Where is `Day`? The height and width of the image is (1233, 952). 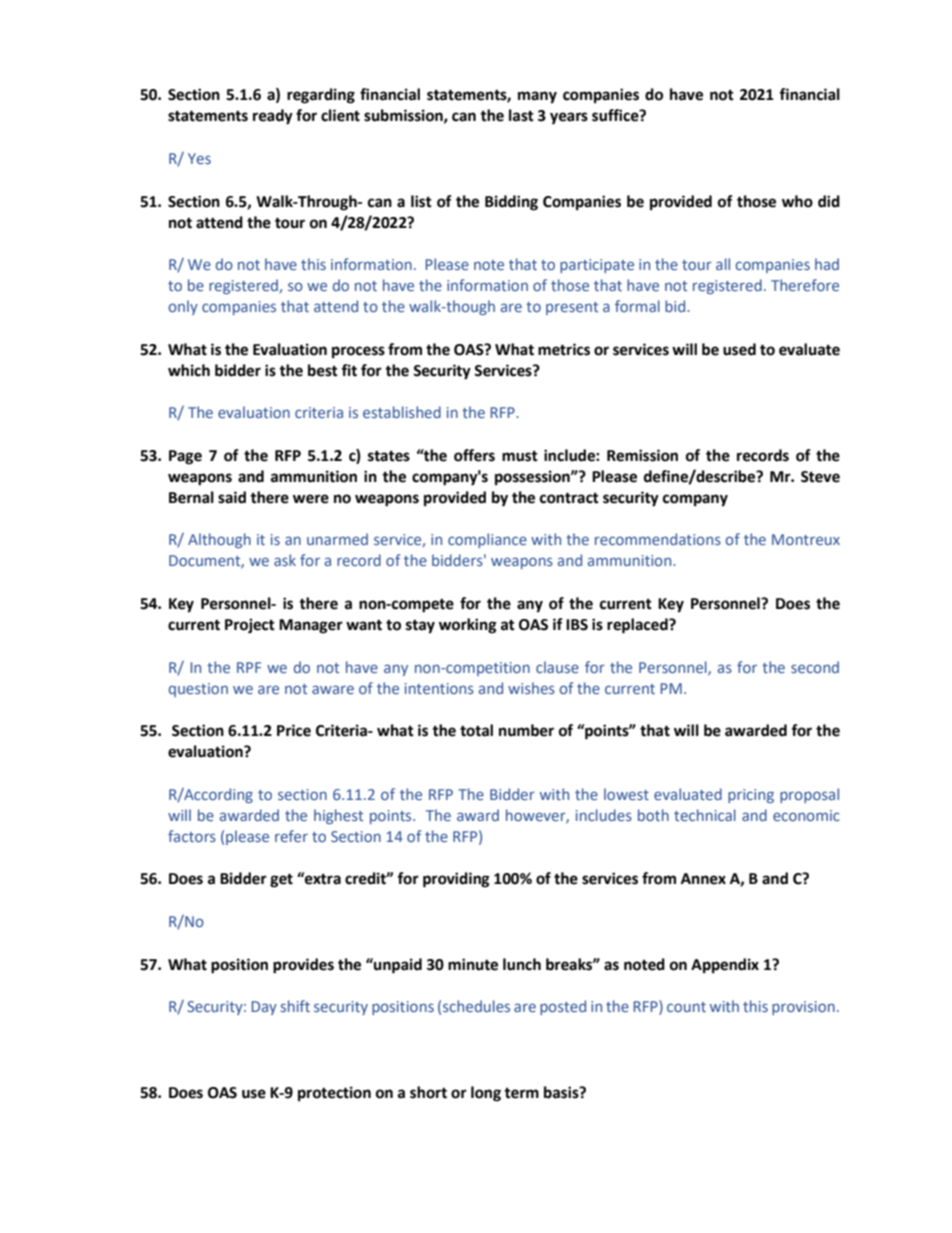 Day is located at coordinates (264, 1008).
